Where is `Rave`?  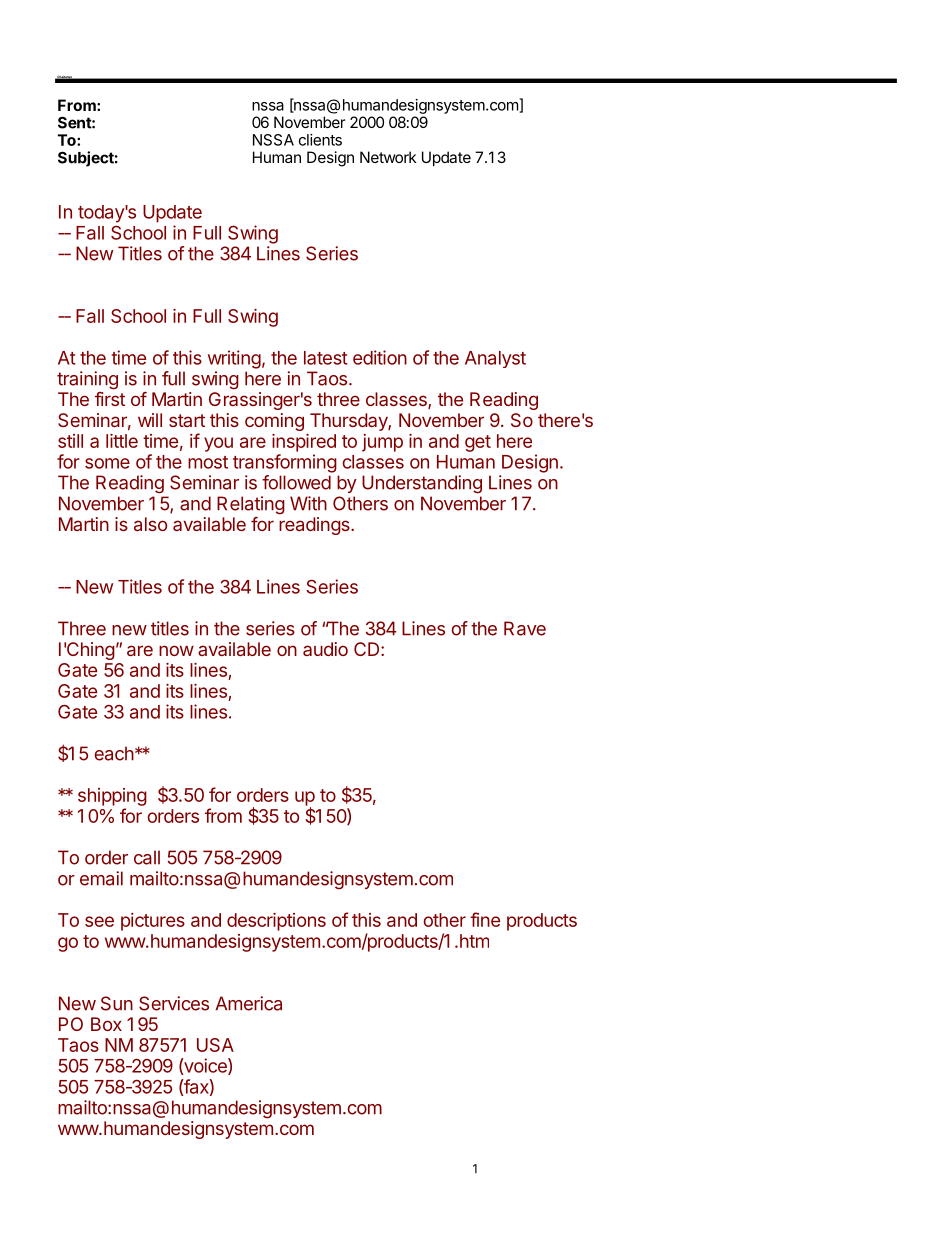 Rave is located at coordinates (525, 628).
